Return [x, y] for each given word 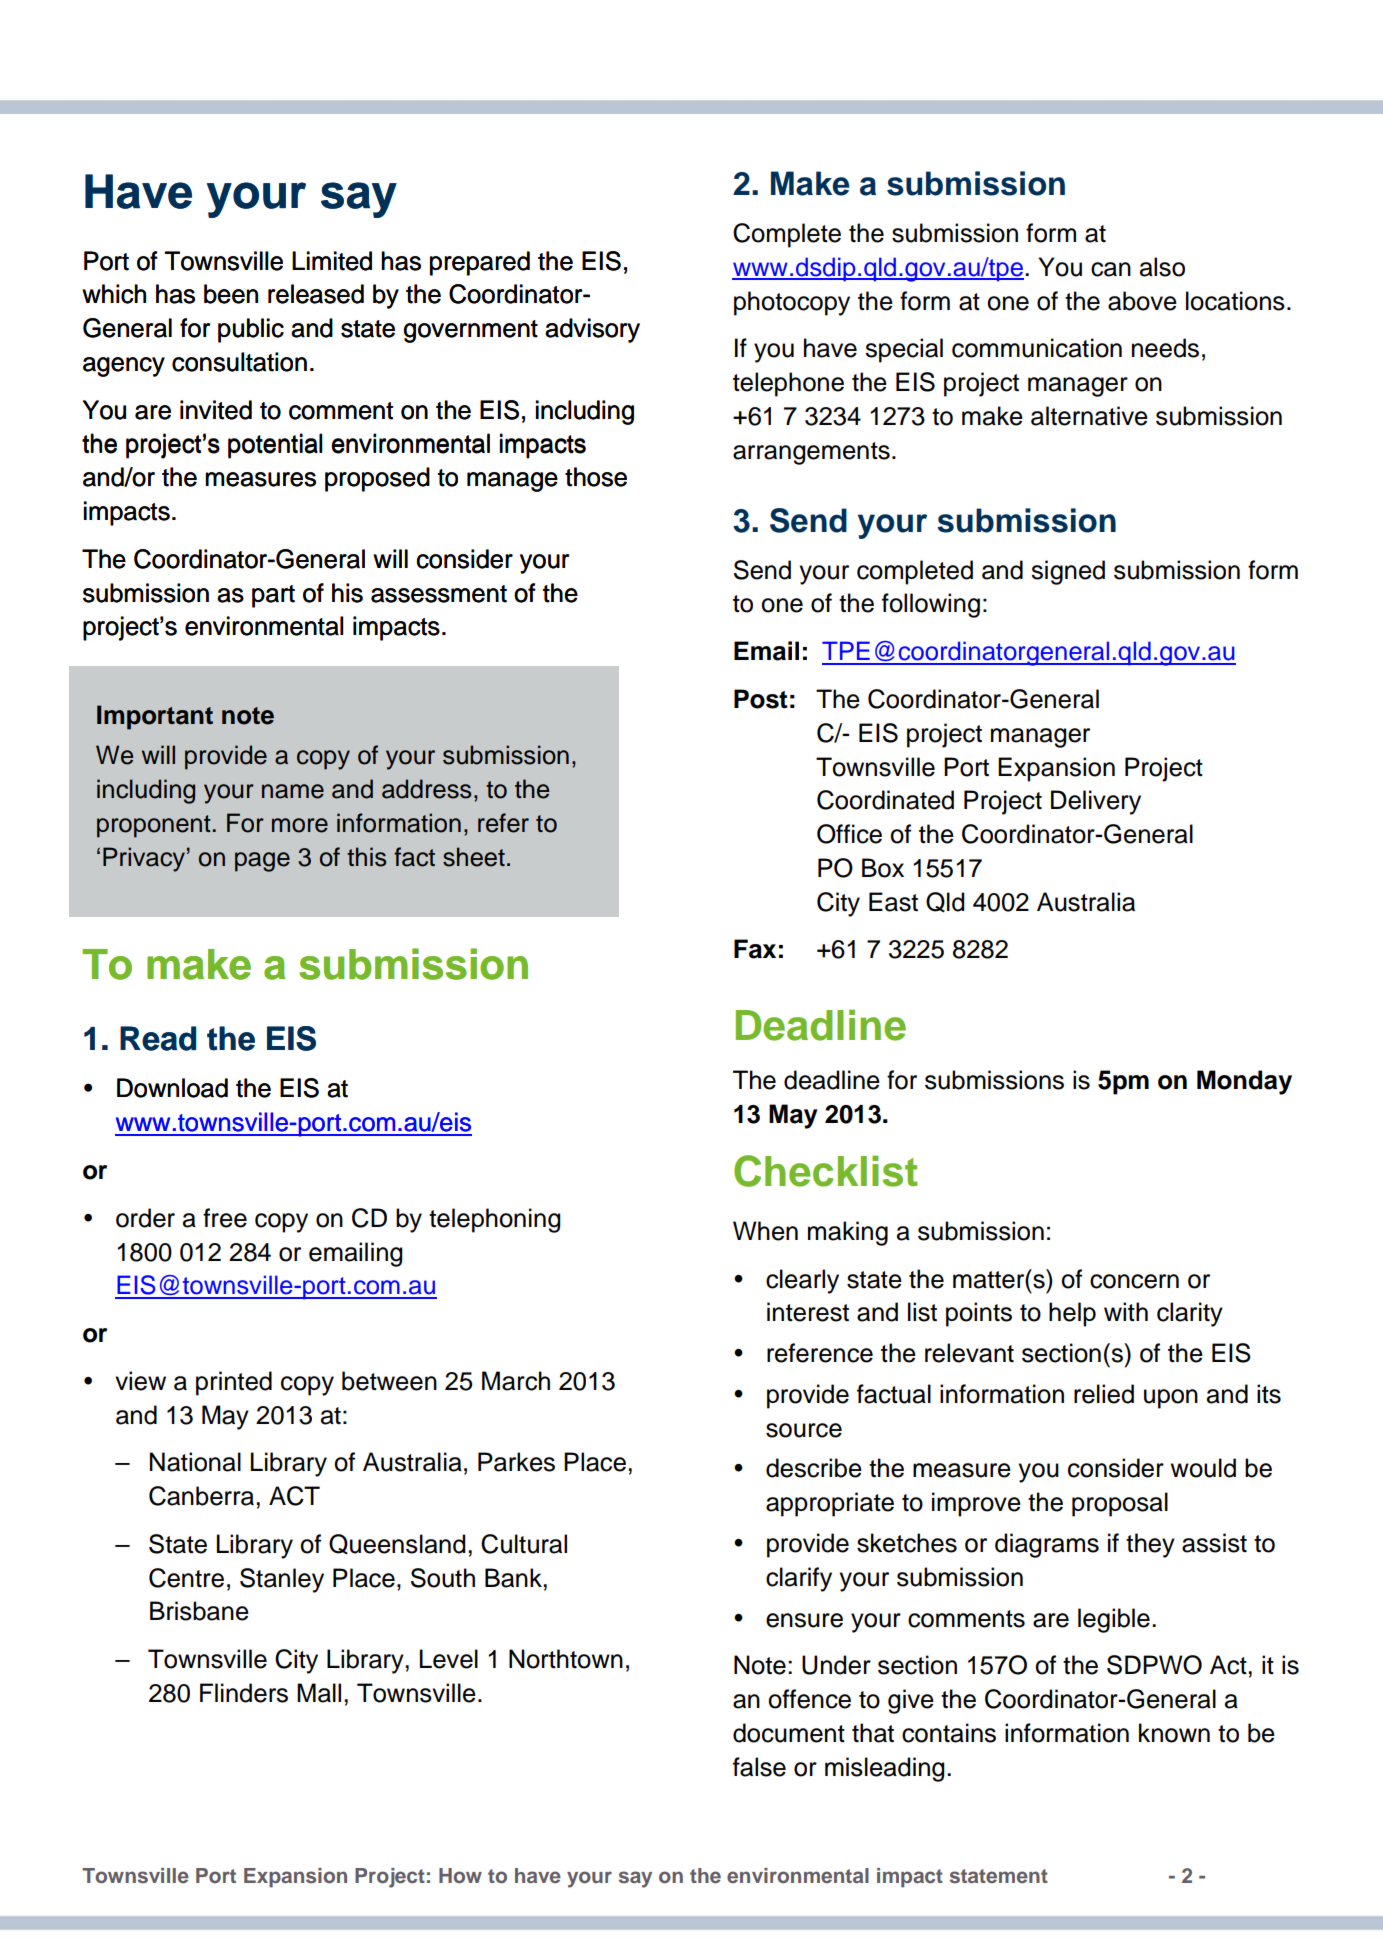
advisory [592, 330]
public [251, 330]
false [759, 1767]
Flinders [244, 1693]
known [1174, 1733]
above [1142, 301]
